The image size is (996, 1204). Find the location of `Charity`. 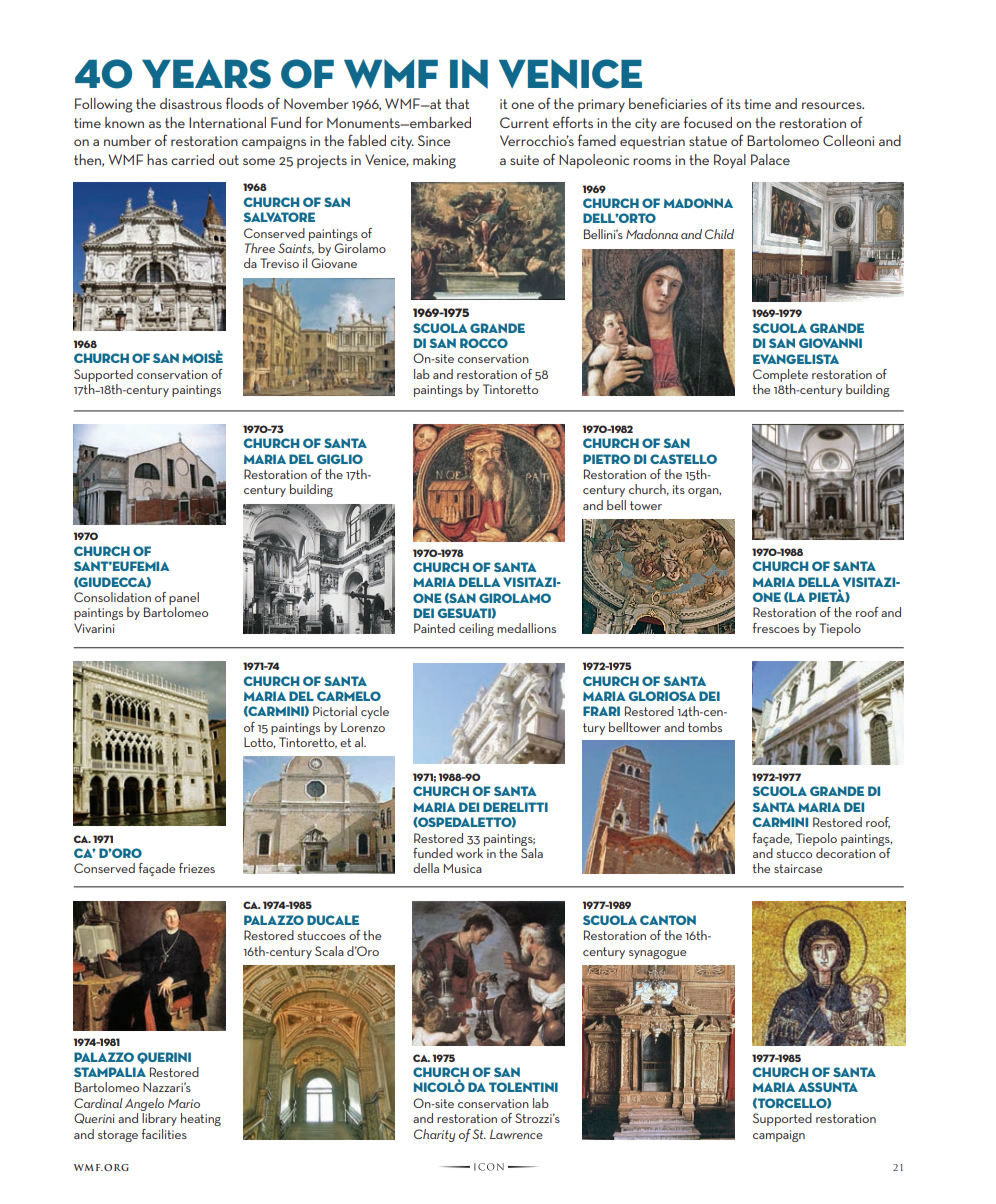

Charity is located at coordinates (434, 1135).
